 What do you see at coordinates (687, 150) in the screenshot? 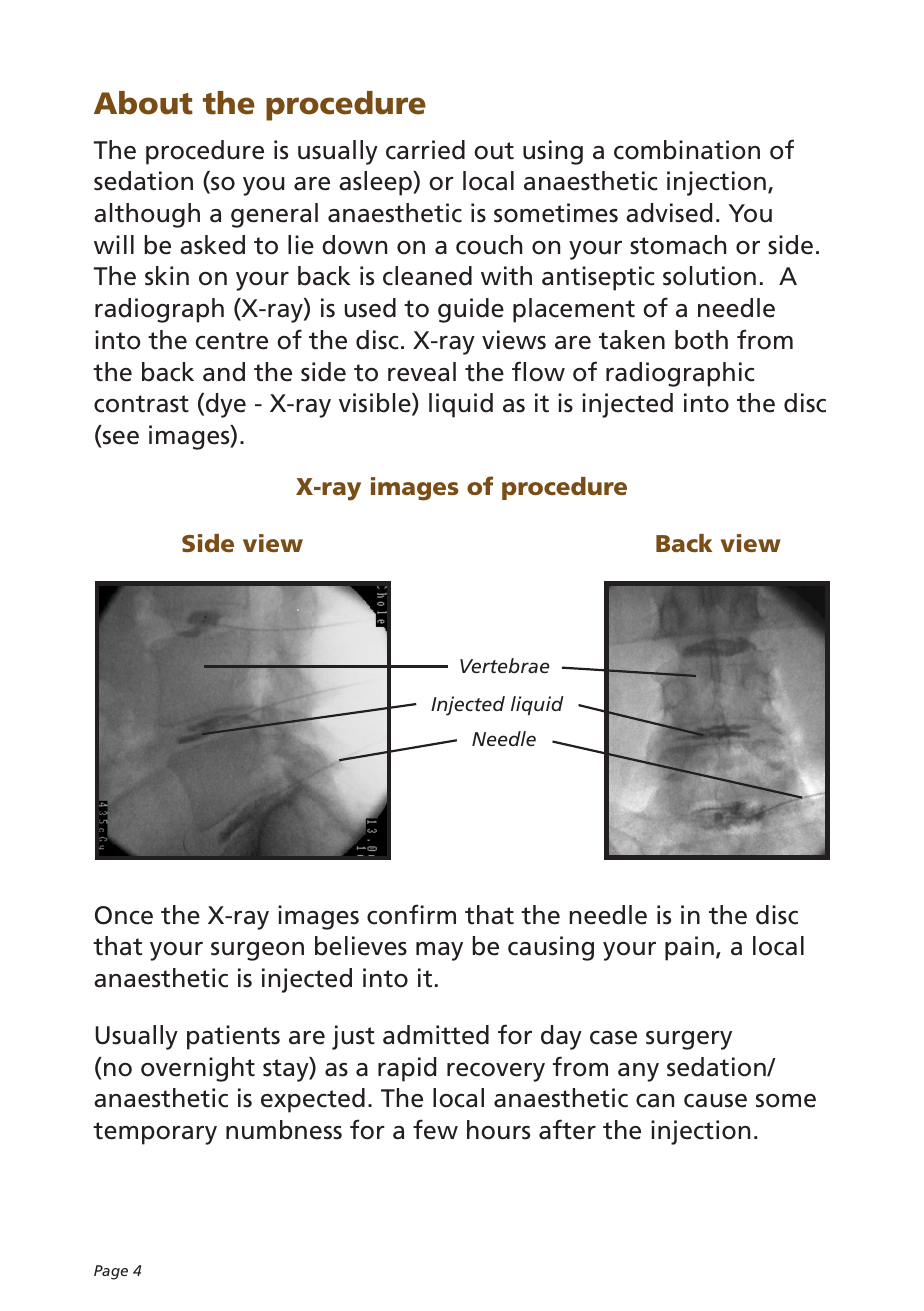
I see `combination` at bounding box center [687, 150].
